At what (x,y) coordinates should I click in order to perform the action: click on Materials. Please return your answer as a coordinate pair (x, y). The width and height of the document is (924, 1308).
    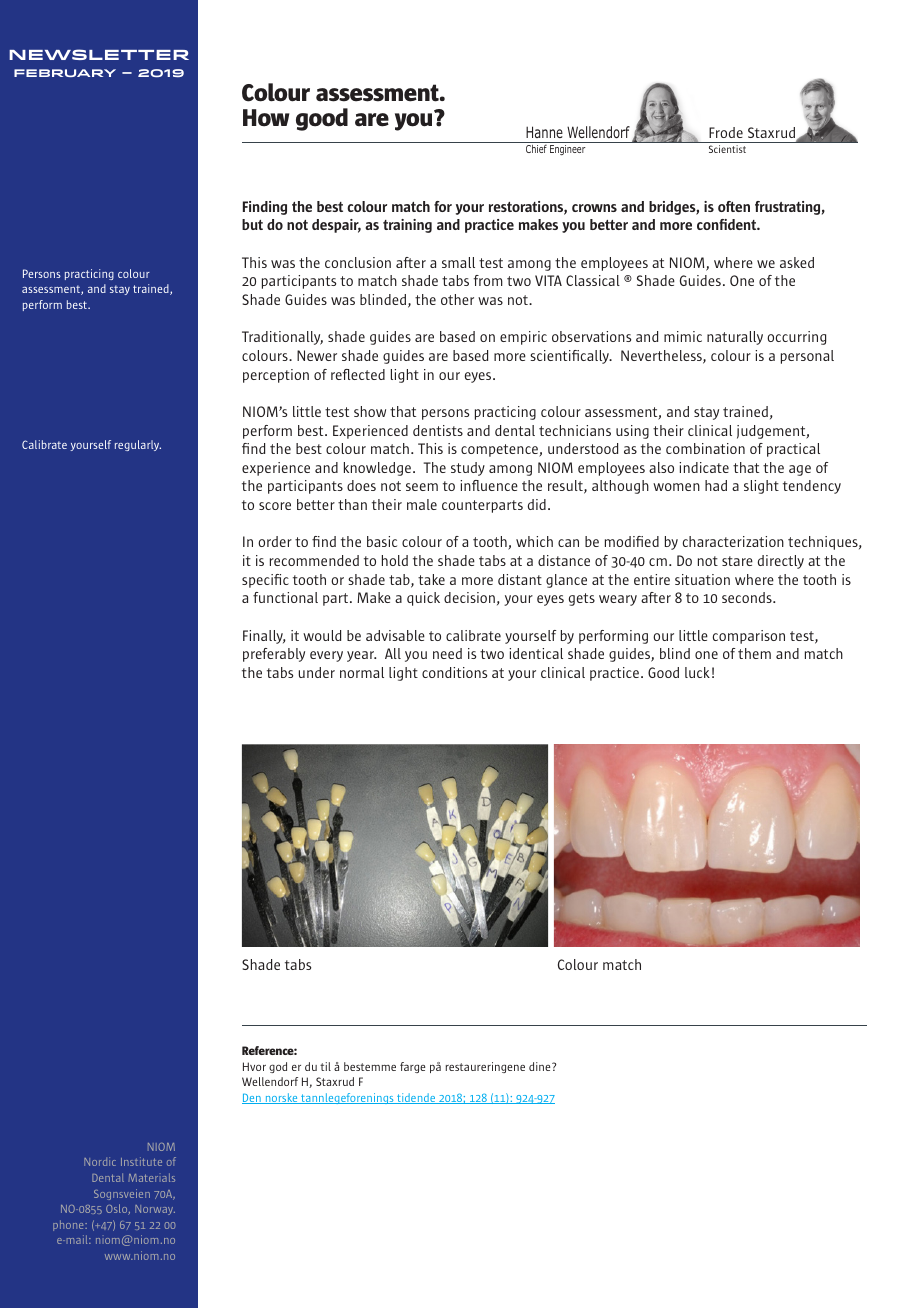
    Looking at the image, I should click on (151, 1177).
